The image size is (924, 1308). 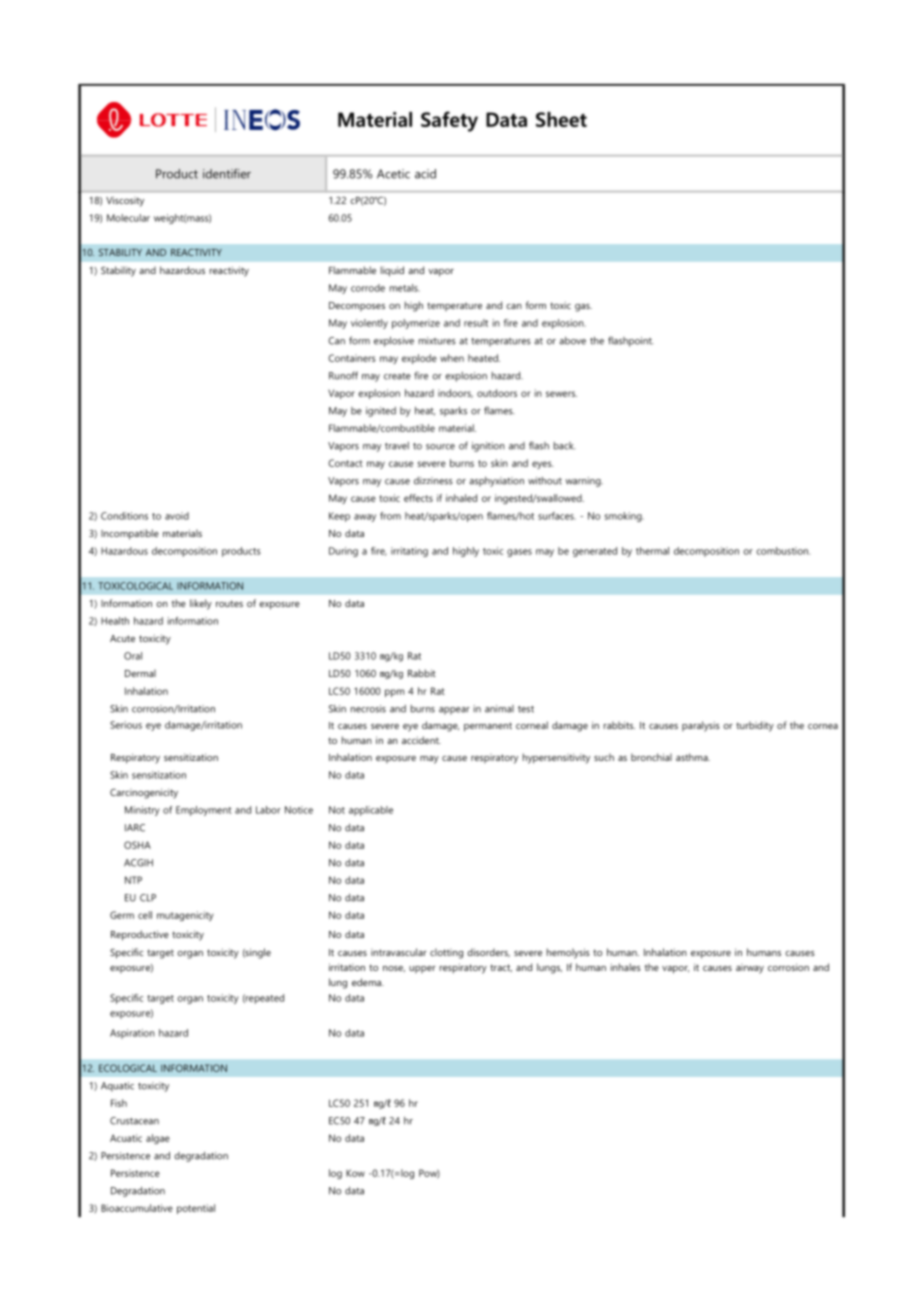 What do you see at coordinates (204, 811) in the document?
I see `Employment` at bounding box center [204, 811].
